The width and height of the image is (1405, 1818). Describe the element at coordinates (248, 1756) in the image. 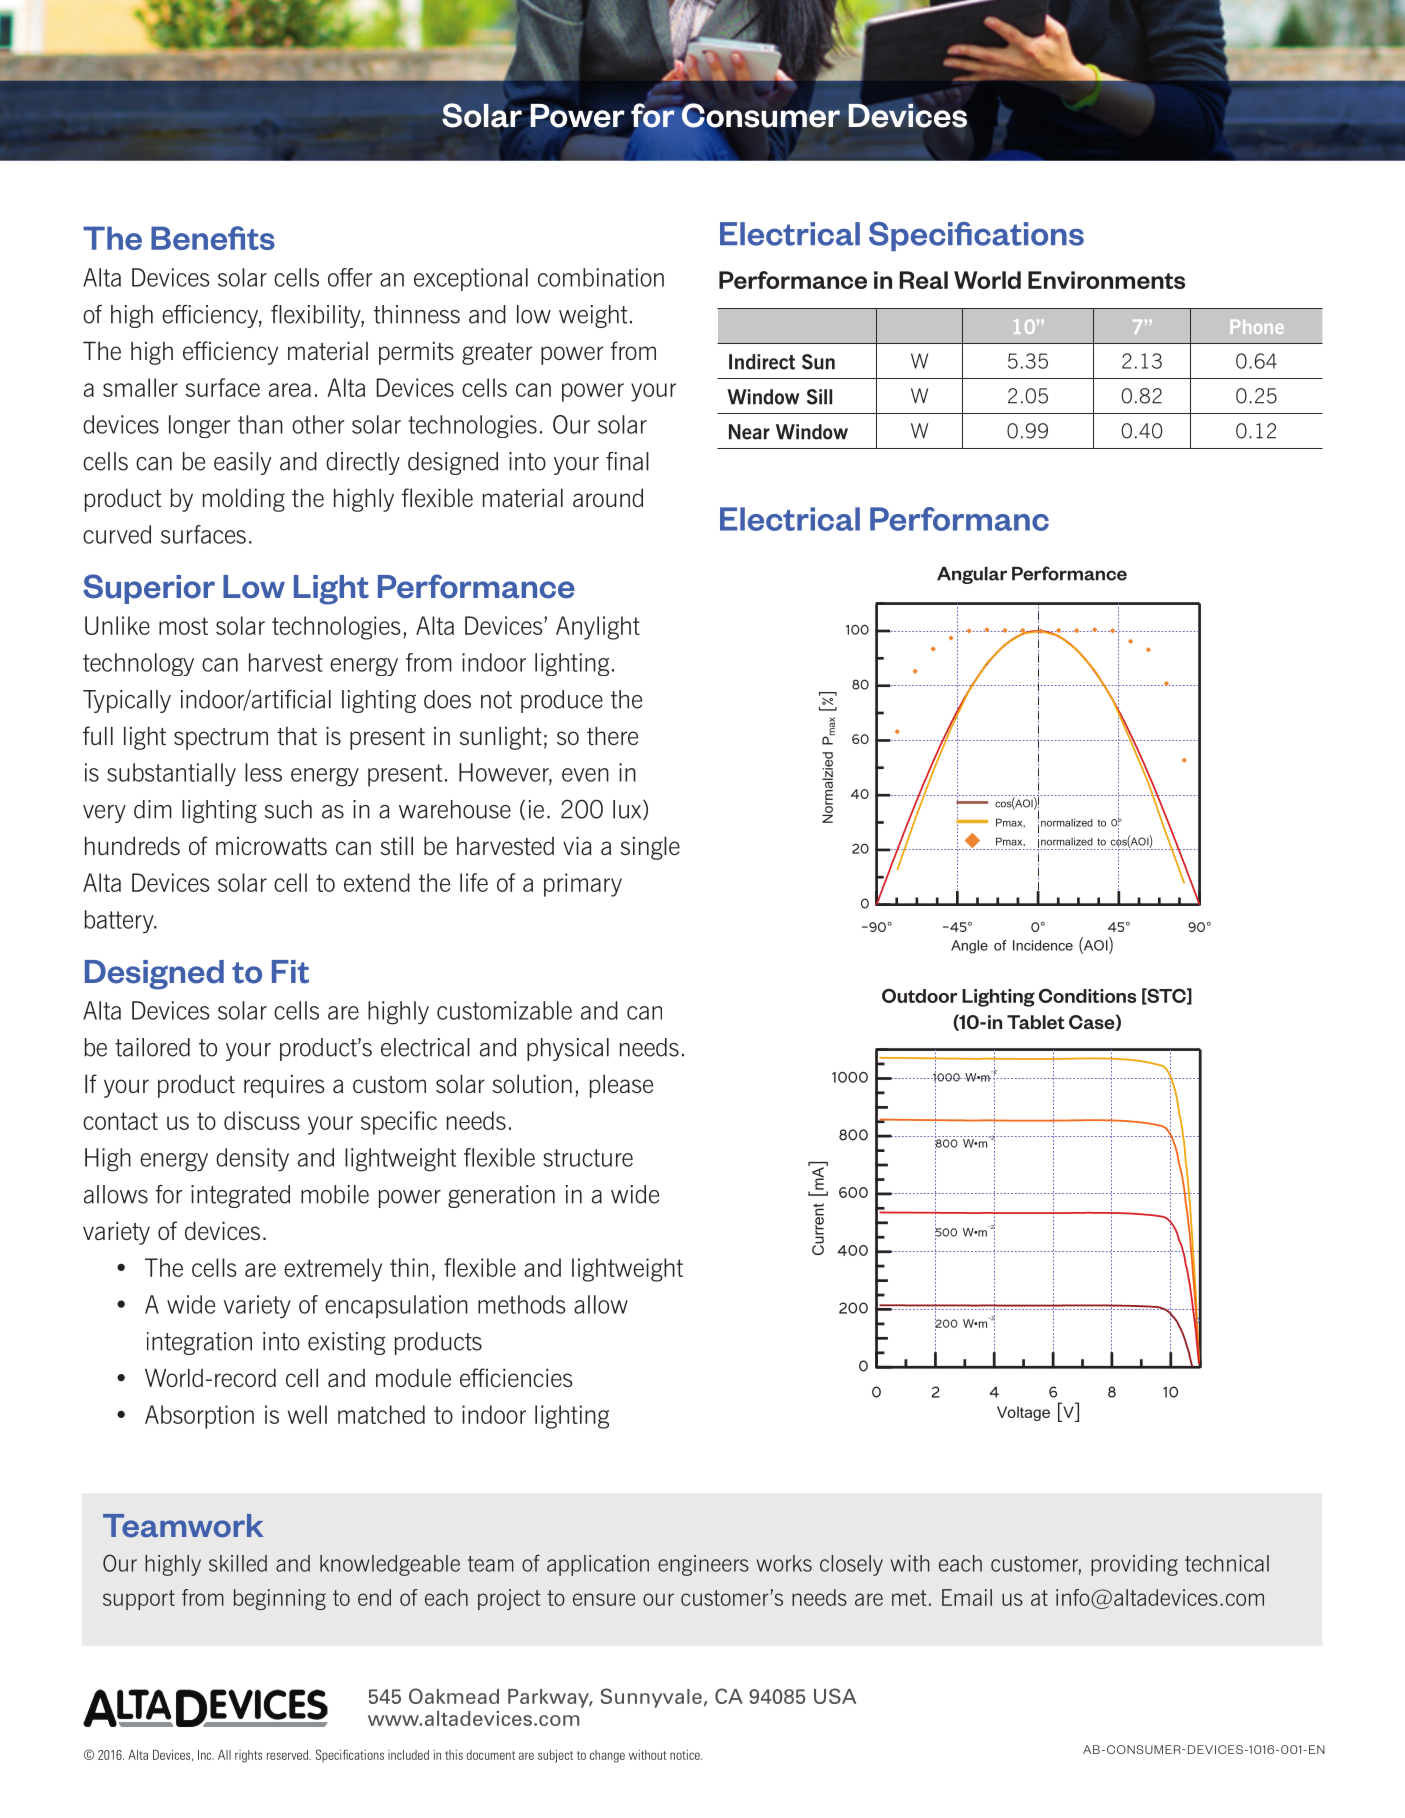

I see `rights` at that location.
